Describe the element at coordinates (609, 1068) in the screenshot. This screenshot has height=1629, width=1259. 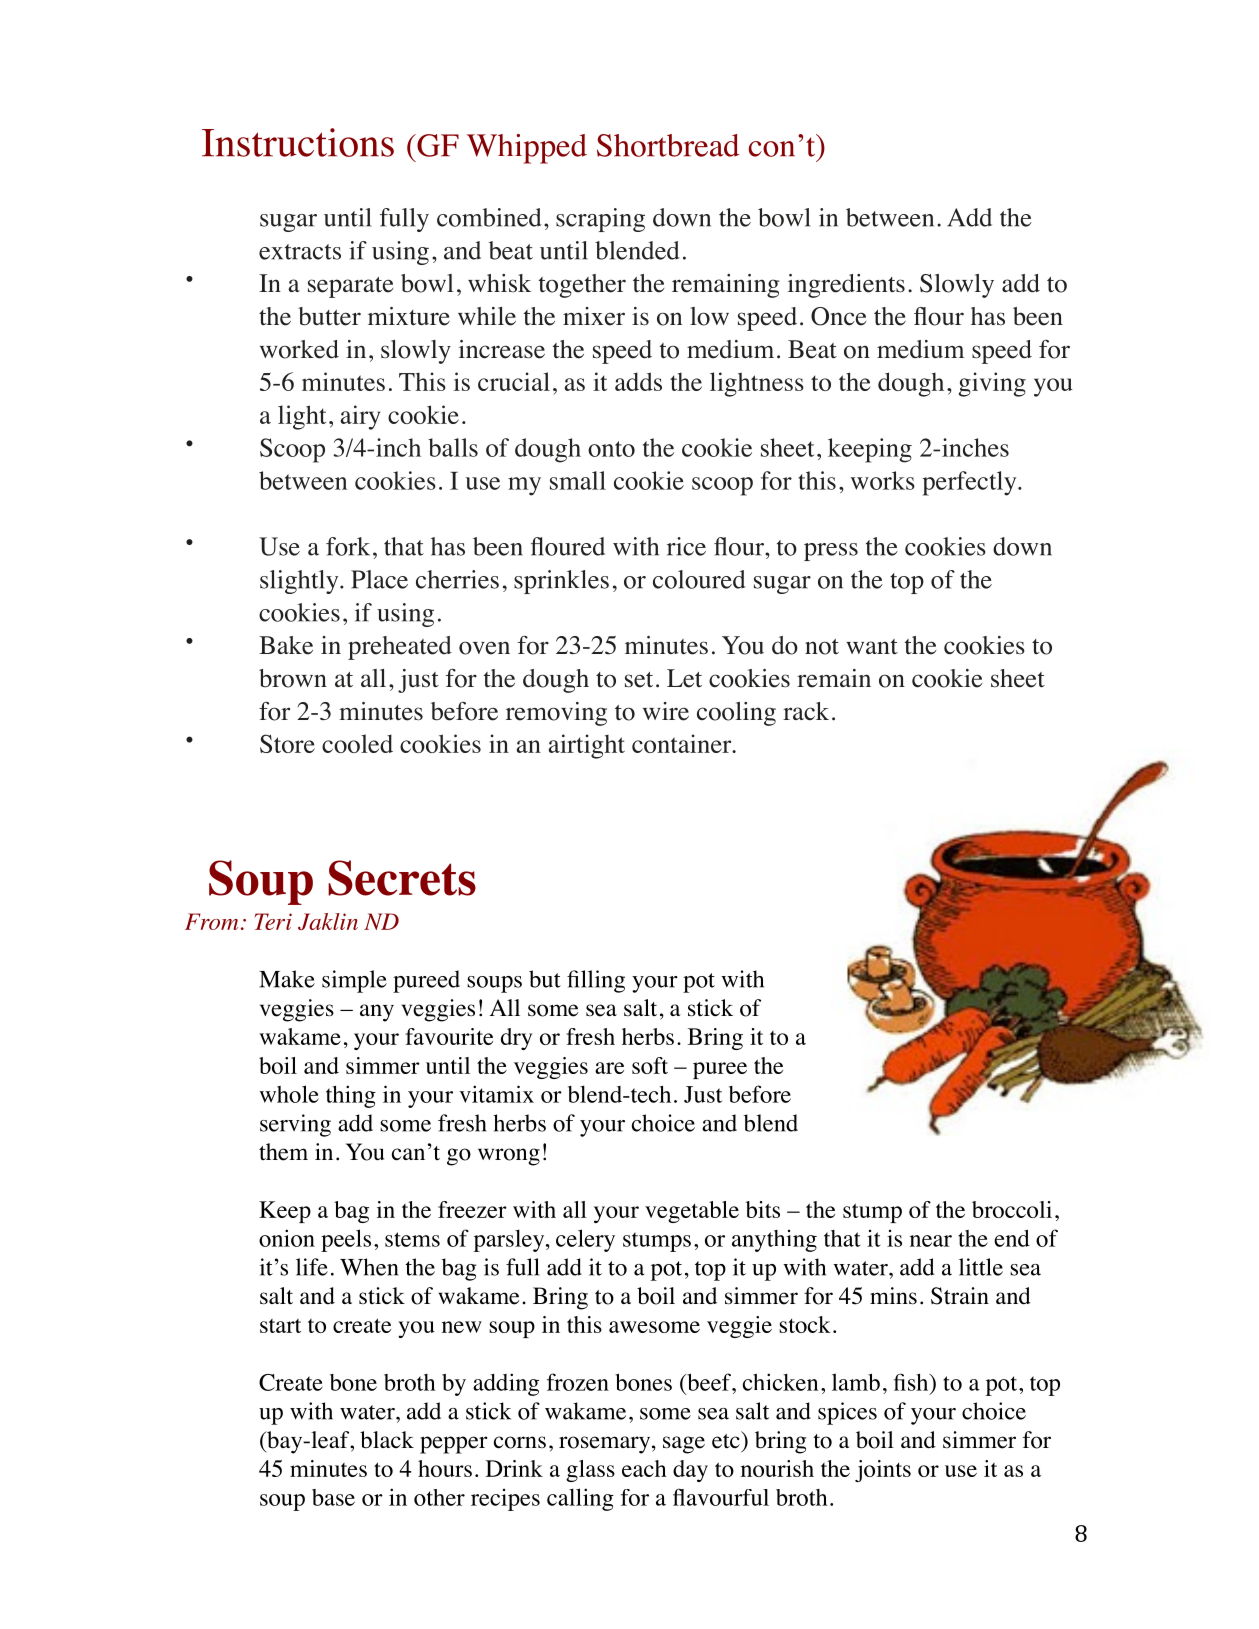
I see `are` at that location.
